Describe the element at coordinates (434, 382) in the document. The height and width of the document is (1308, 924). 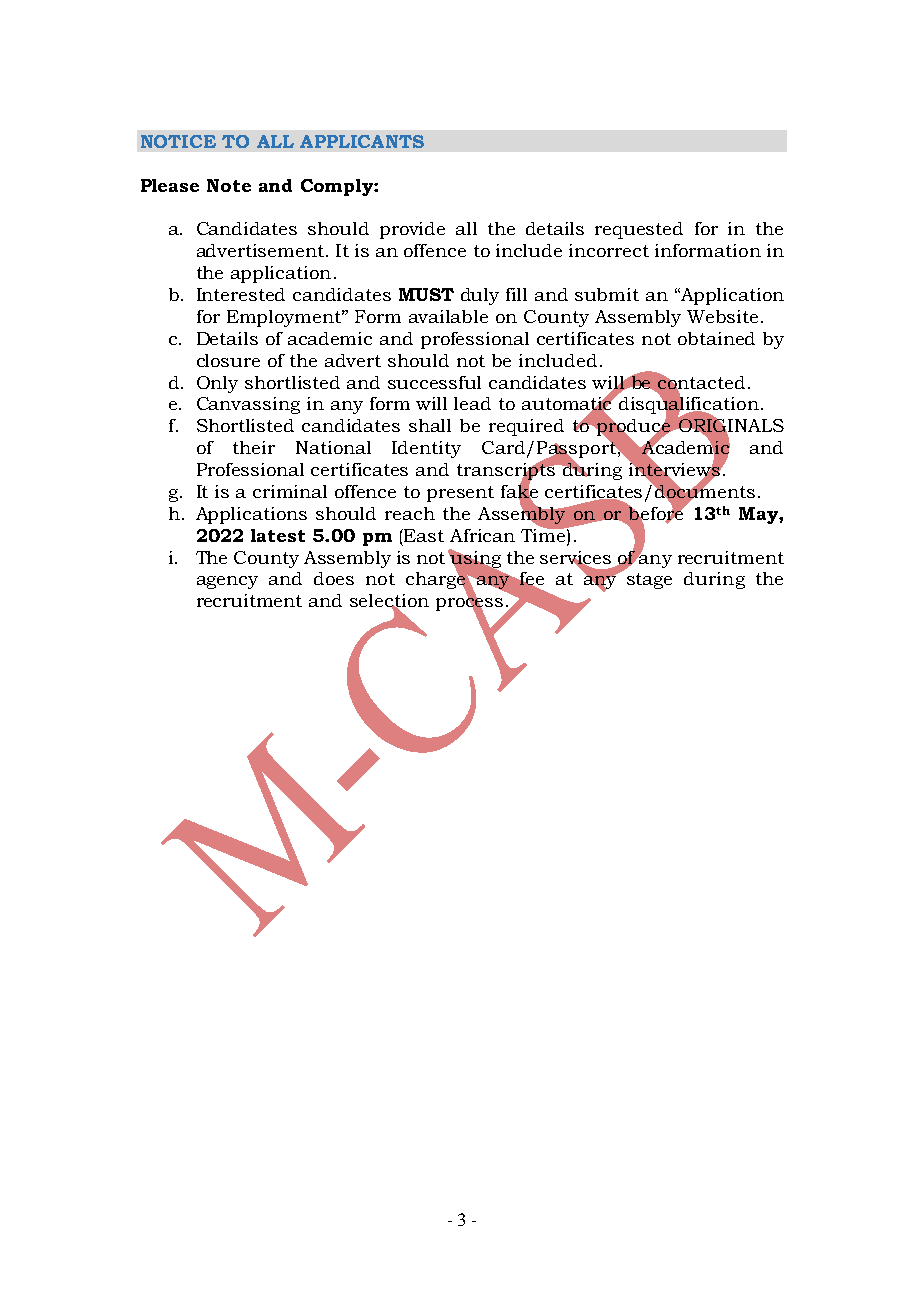
I see `successful` at that location.
